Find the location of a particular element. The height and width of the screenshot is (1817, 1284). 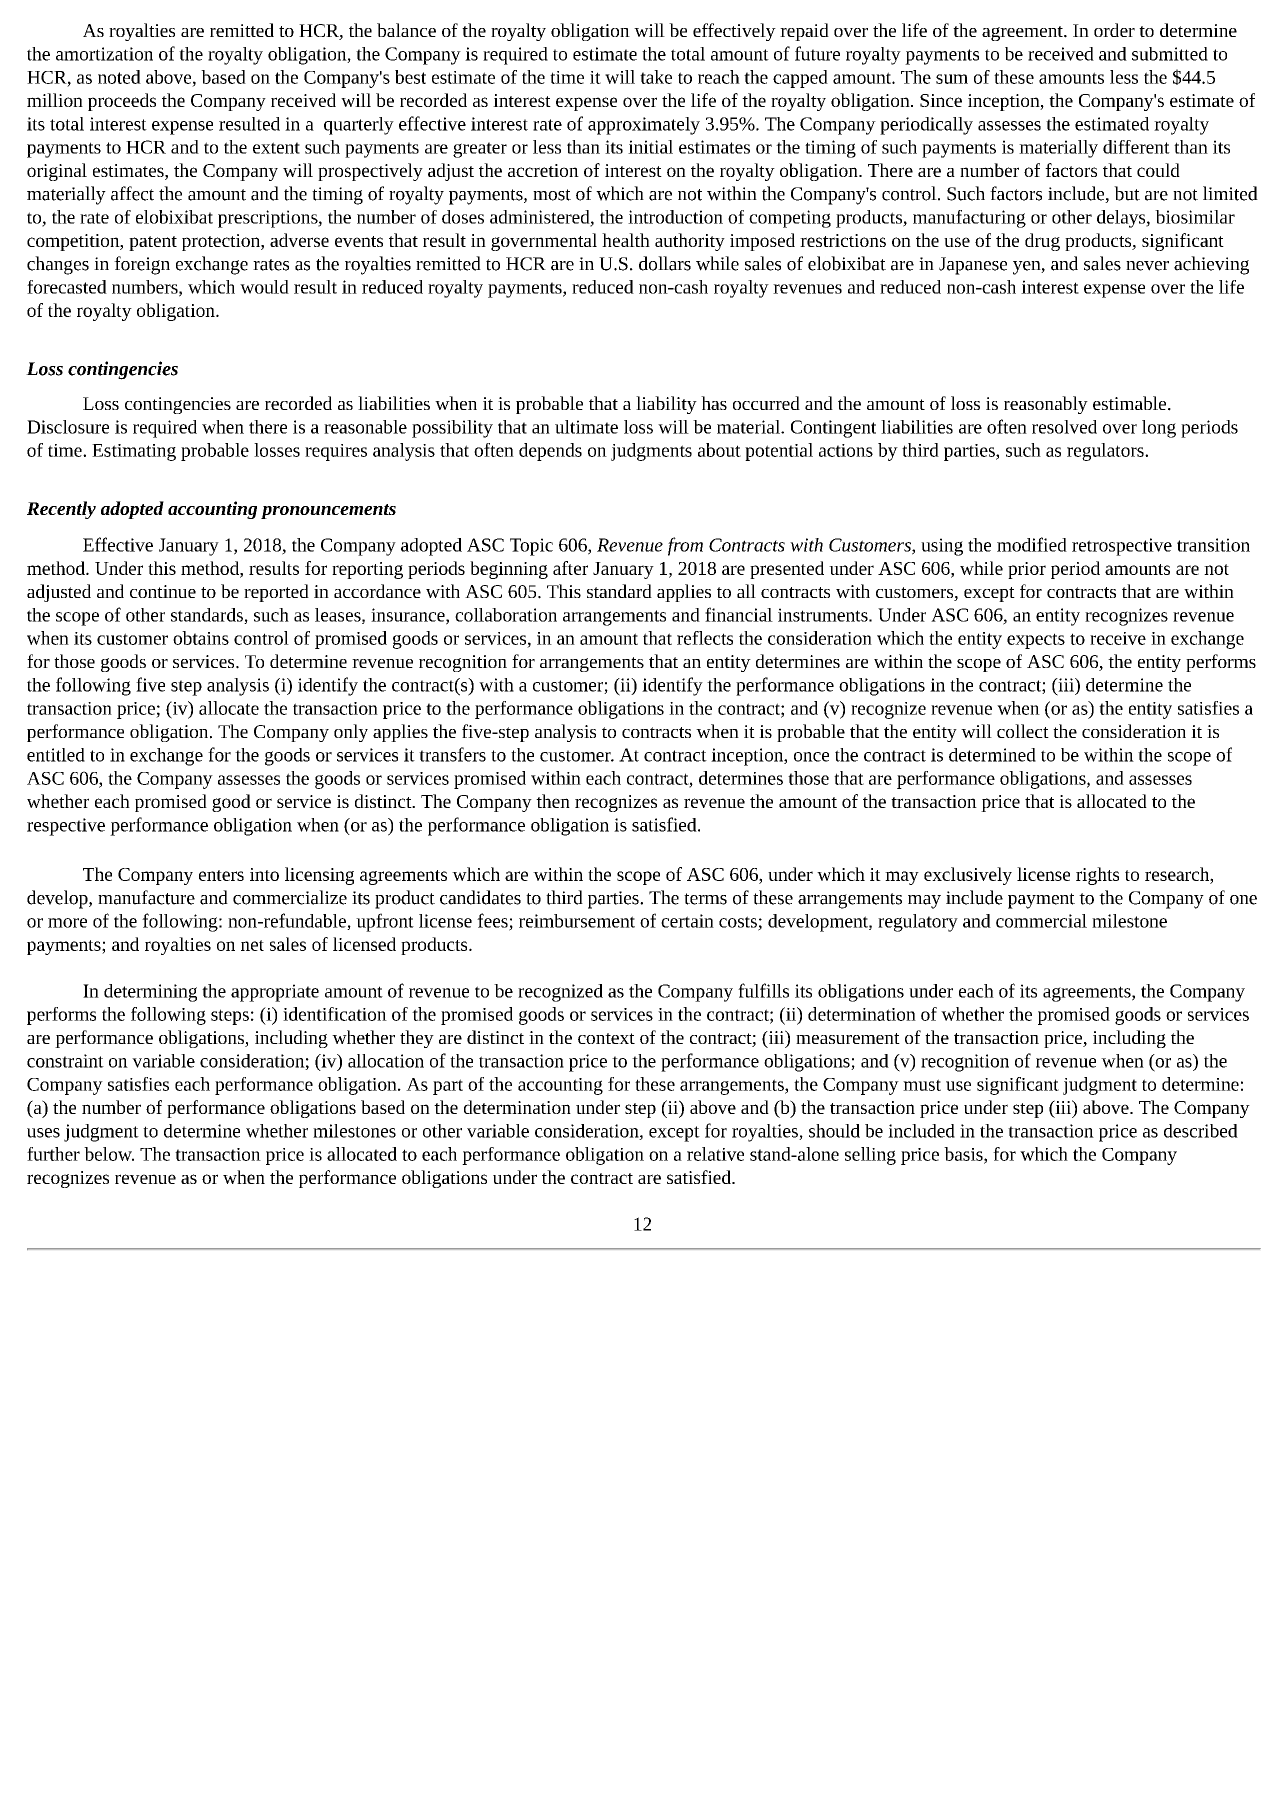

take is located at coordinates (656, 77).
